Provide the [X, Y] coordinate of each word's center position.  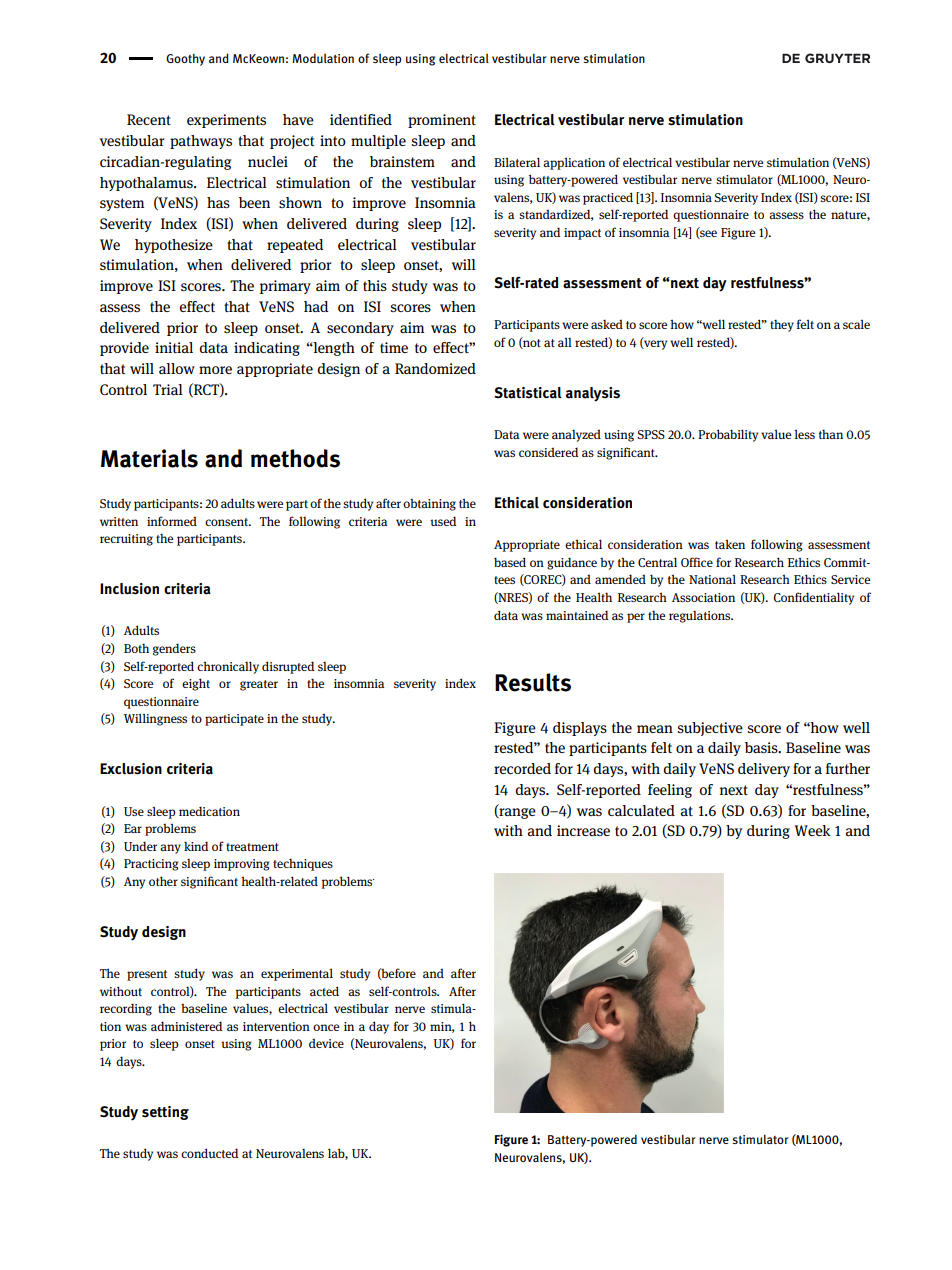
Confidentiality [813, 598]
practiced [608, 198]
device [326, 1043]
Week [812, 830]
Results [533, 682]
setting [165, 1113]
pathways [201, 142]
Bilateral [517, 162]
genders [174, 649]
